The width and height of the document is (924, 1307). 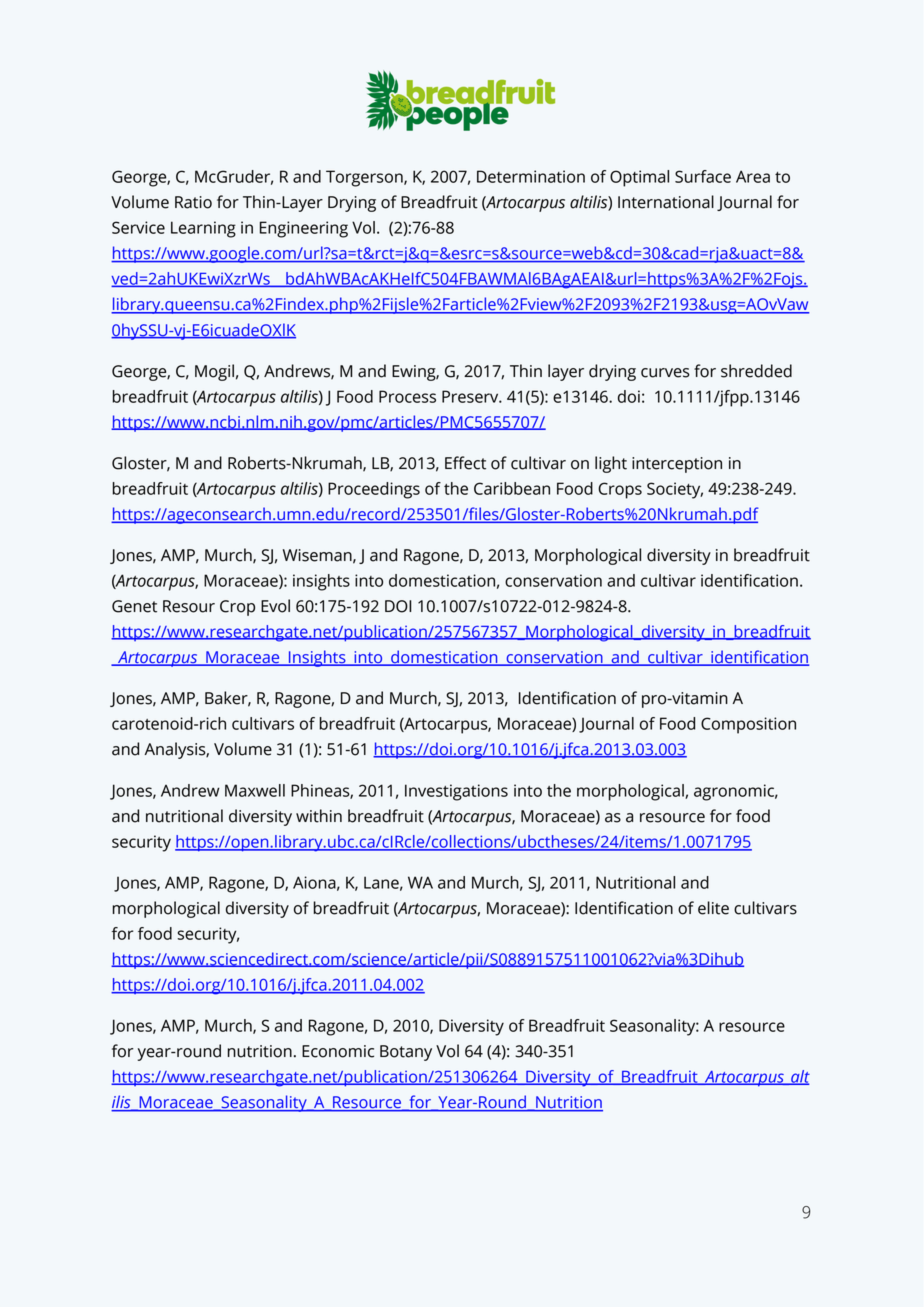 What do you see at coordinates (338, 1051) in the document?
I see `Economic` at bounding box center [338, 1051].
